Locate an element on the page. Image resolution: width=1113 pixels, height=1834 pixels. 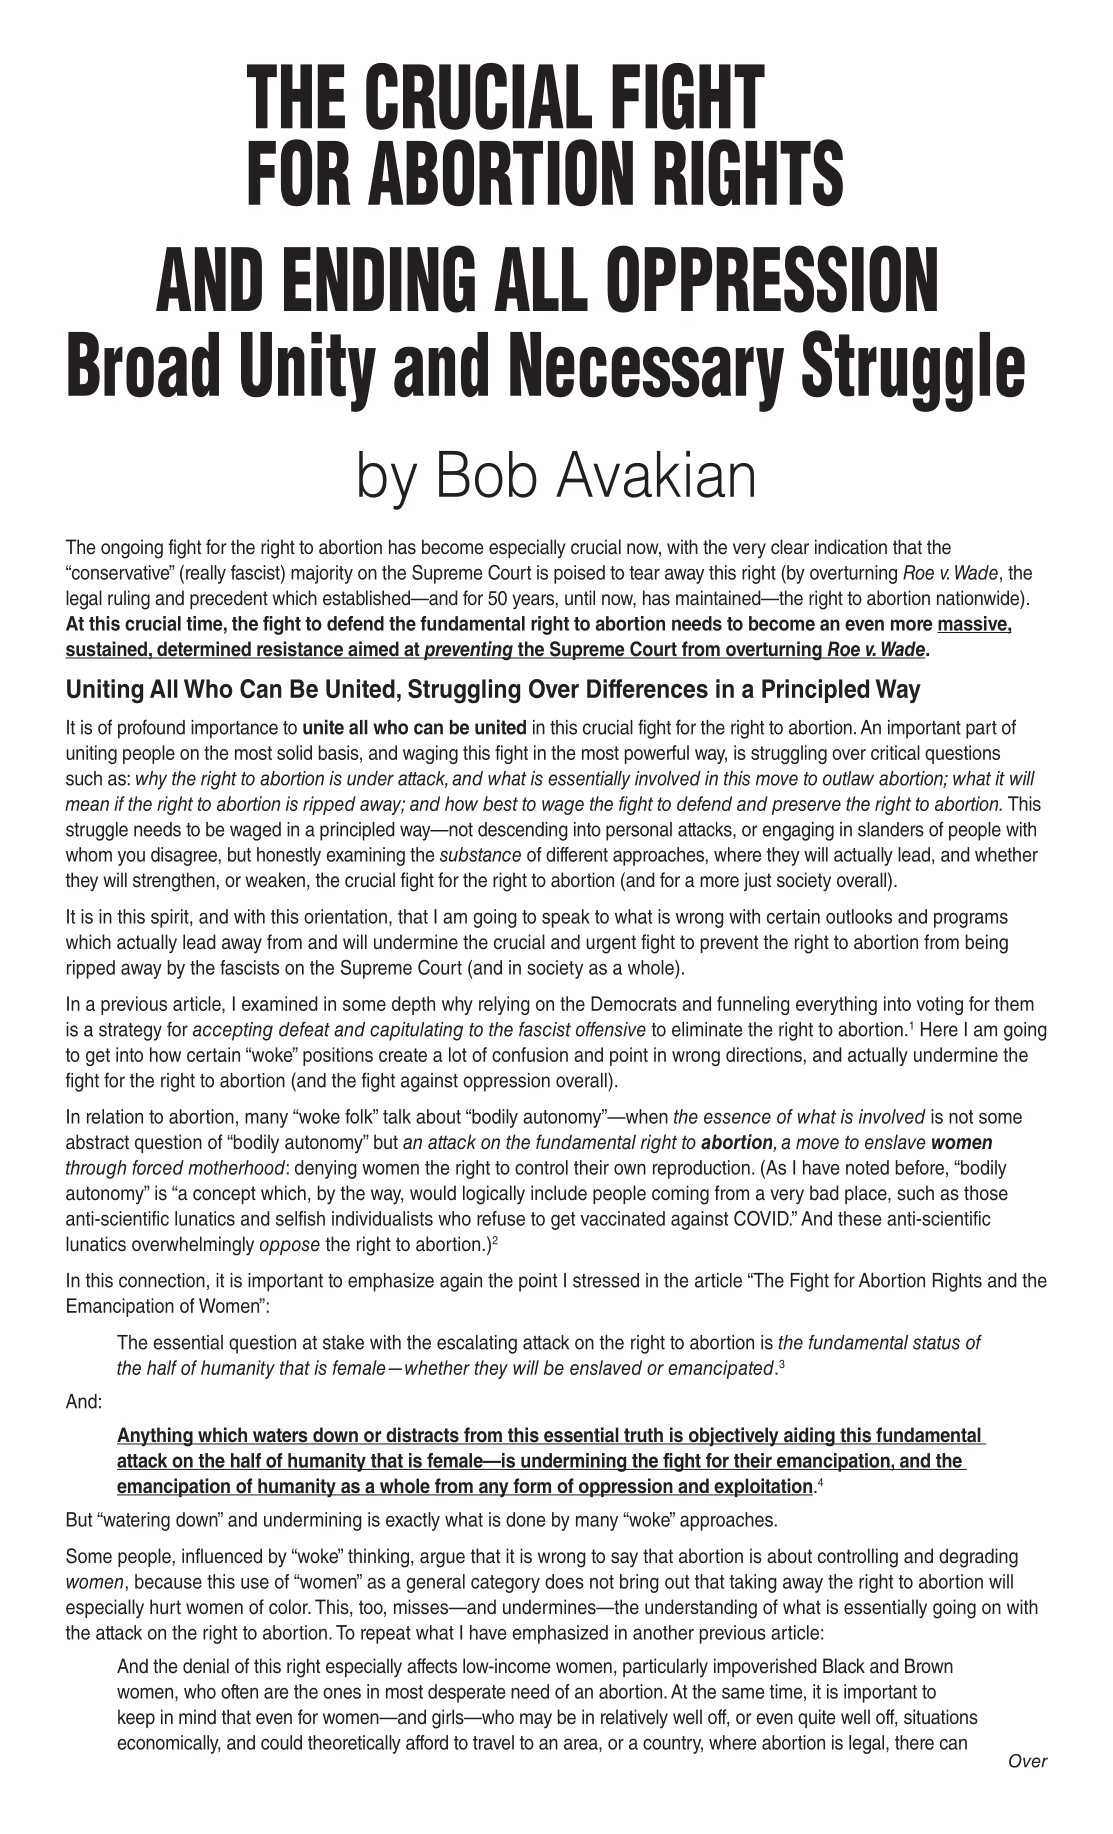
mind is located at coordinates (197, 1717).
